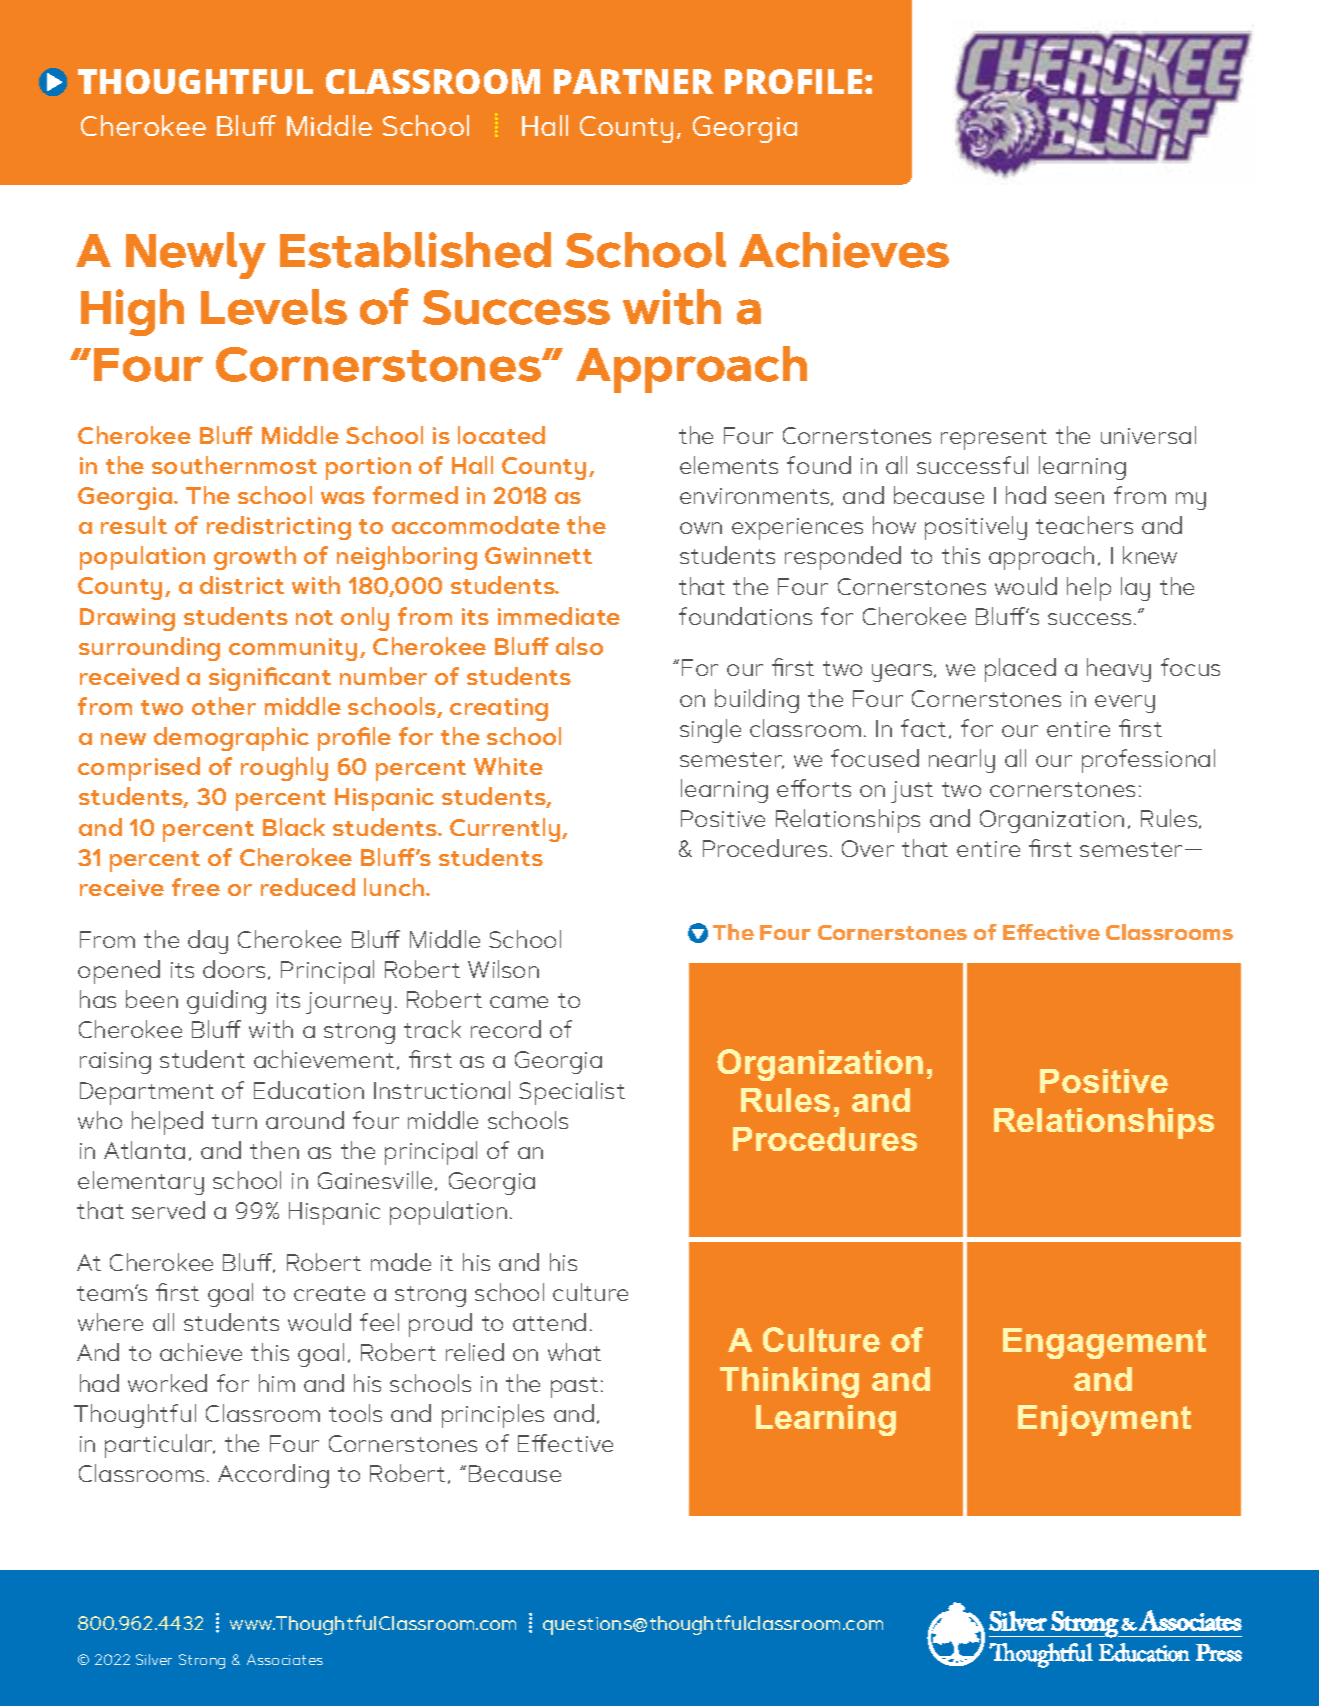 The width and height of the screenshot is (1319, 1706). Describe the element at coordinates (701, 528) in the screenshot. I see `own` at that location.
